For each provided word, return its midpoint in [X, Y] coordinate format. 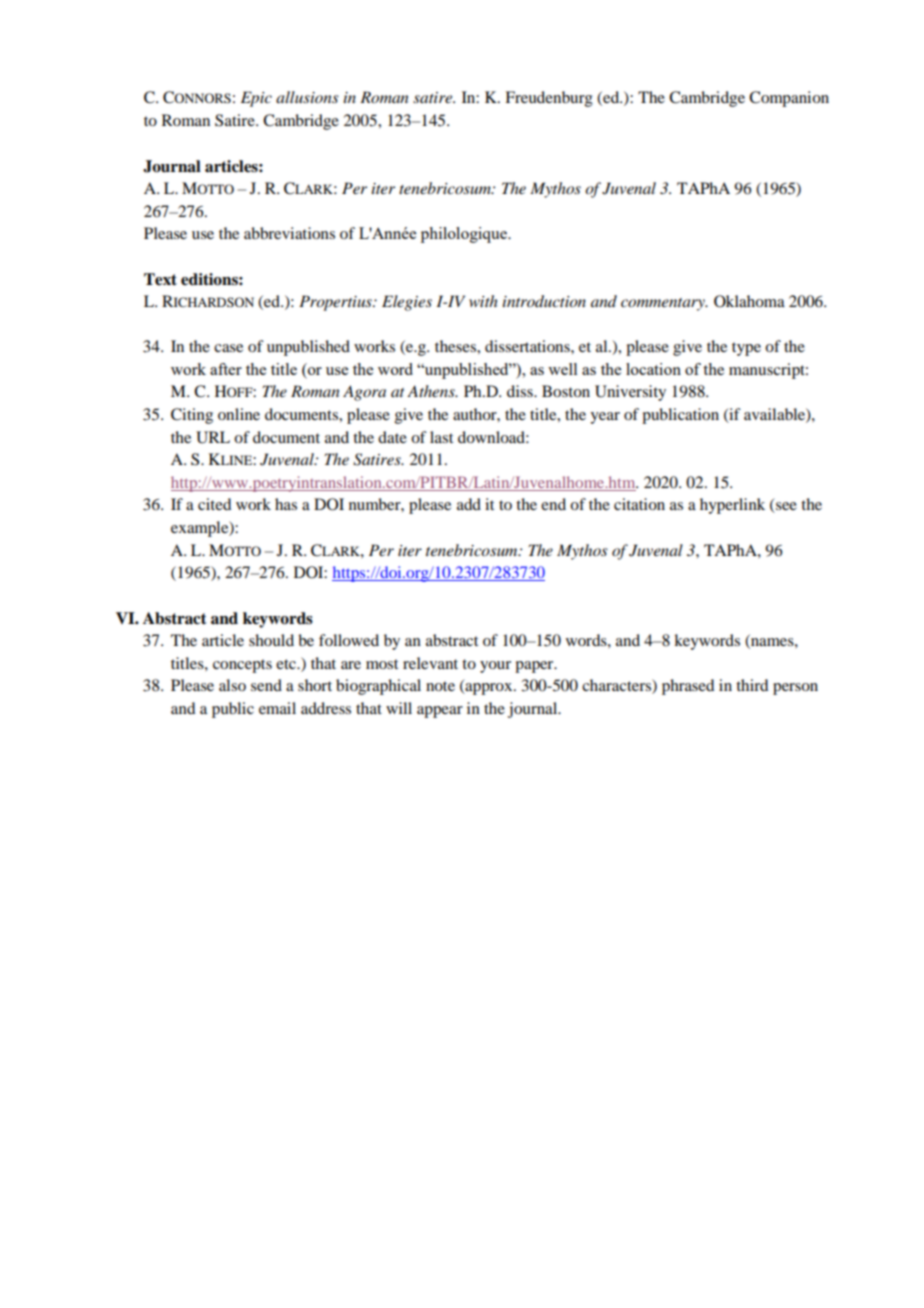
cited [214, 504]
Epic [256, 99]
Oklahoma [749, 301]
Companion [789, 99]
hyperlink [732, 506]
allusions [307, 97]
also [232, 685]
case [228, 348]
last [441, 437]
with [483, 301]
